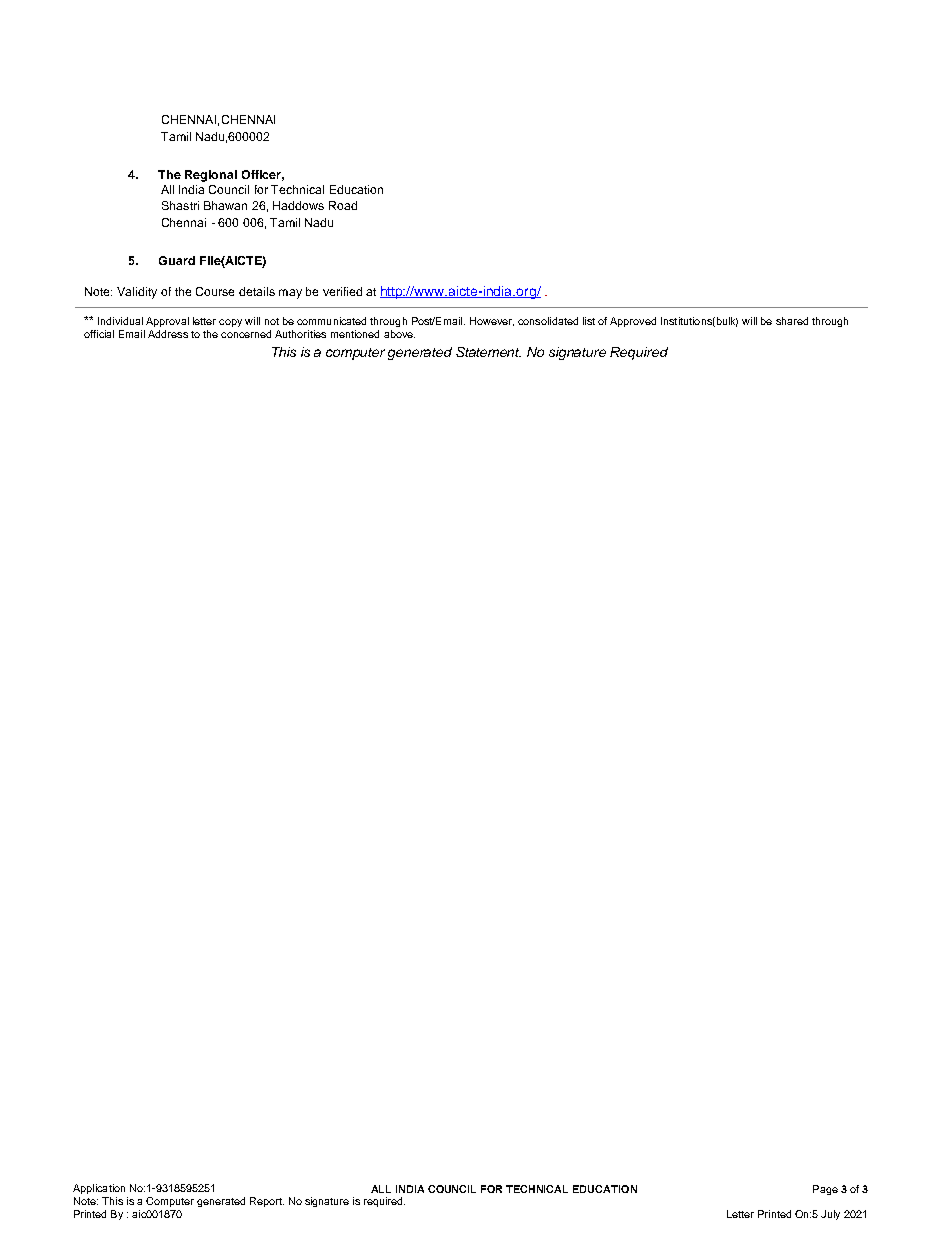 The width and height of the document is (952, 1233). What do you see at coordinates (792, 321) in the document?
I see `shared` at bounding box center [792, 321].
